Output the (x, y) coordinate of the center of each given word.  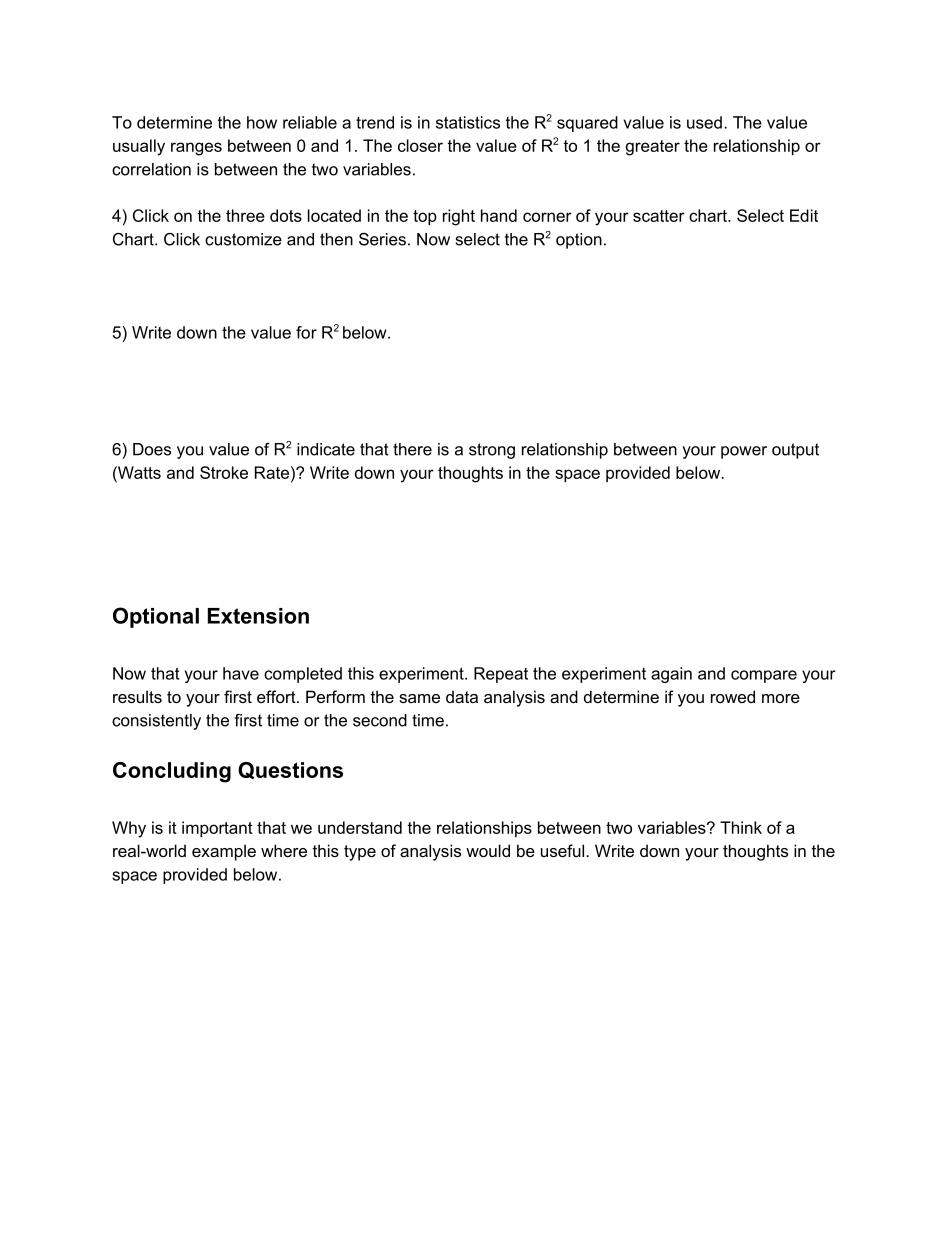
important (217, 829)
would (488, 850)
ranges (196, 149)
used (704, 122)
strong (492, 451)
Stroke (224, 472)
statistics (468, 122)
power (744, 452)
